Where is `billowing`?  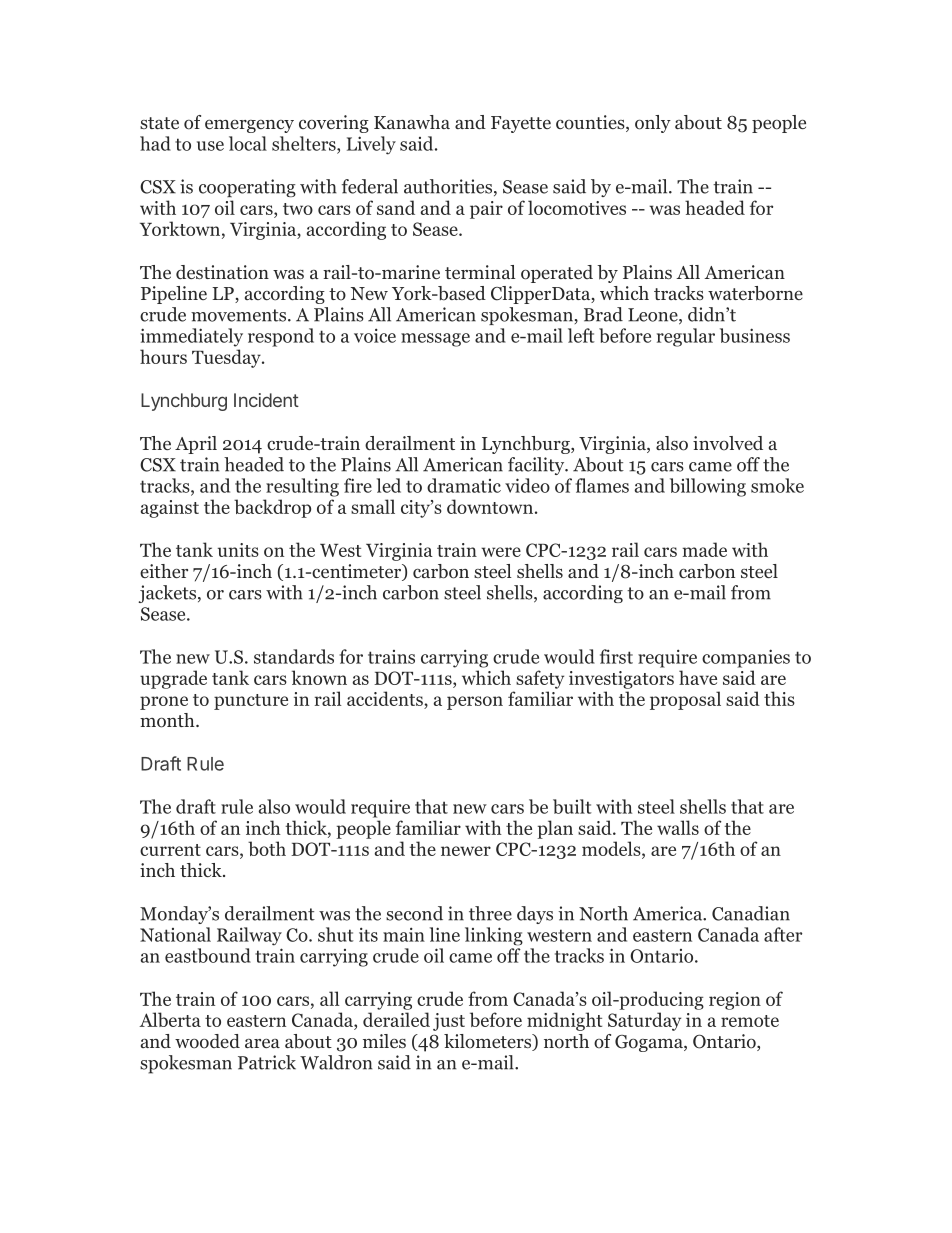
billowing is located at coordinates (708, 487).
